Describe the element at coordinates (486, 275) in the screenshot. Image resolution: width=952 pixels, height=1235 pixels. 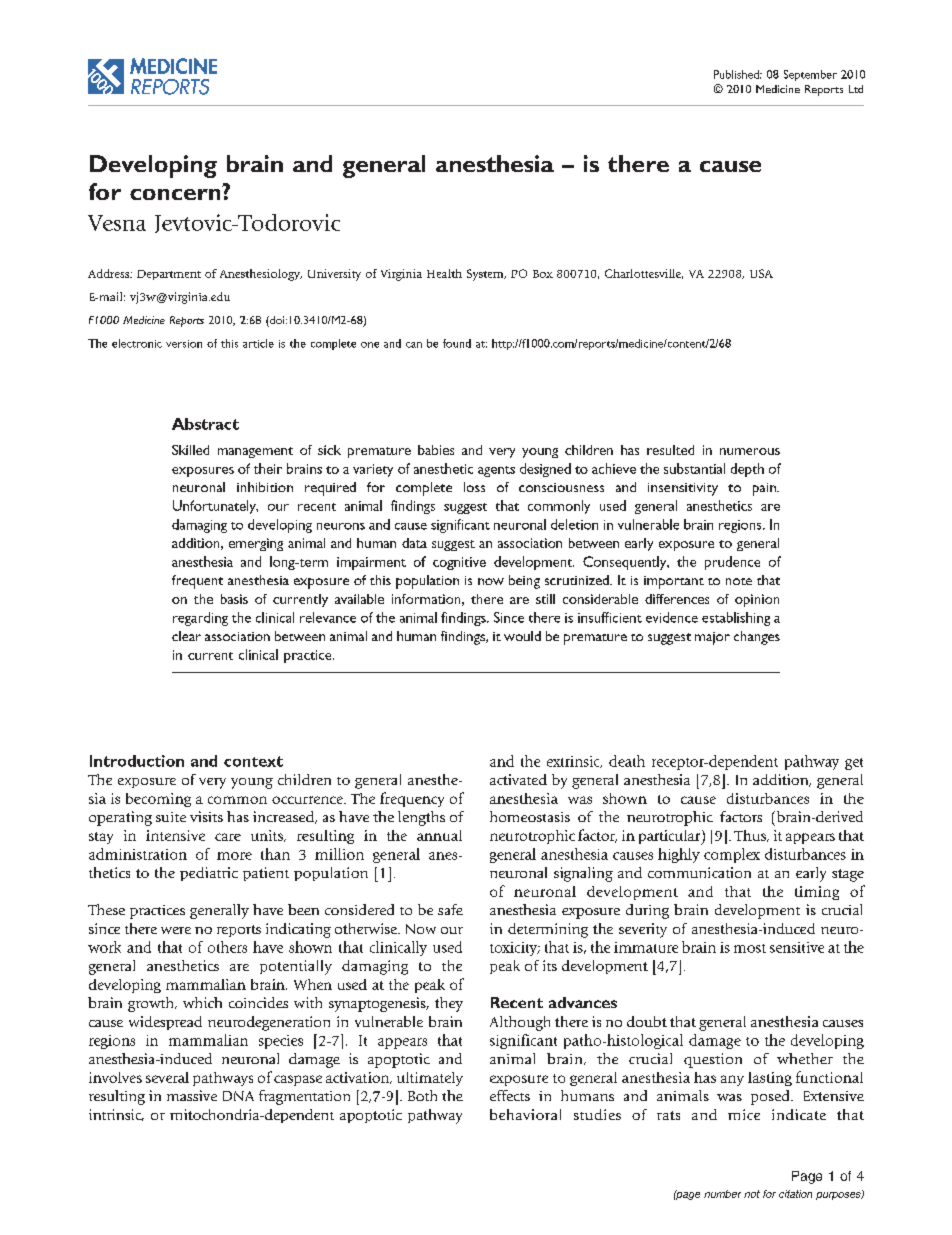
I see `System` at that location.
